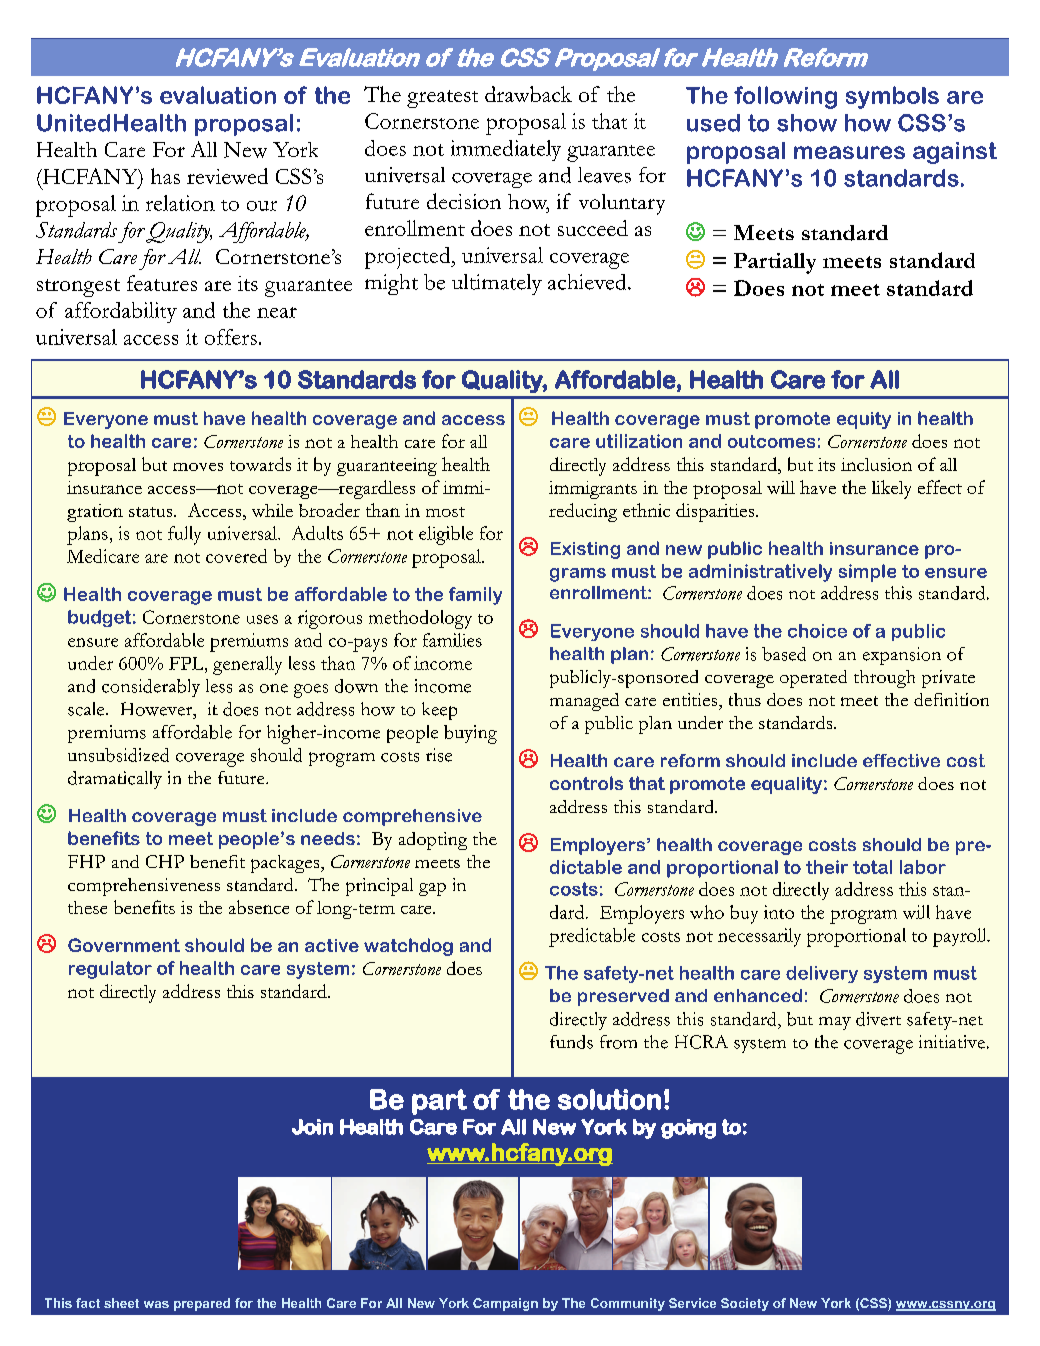  What do you see at coordinates (165, 861) in the screenshot?
I see `CHP` at bounding box center [165, 861].
